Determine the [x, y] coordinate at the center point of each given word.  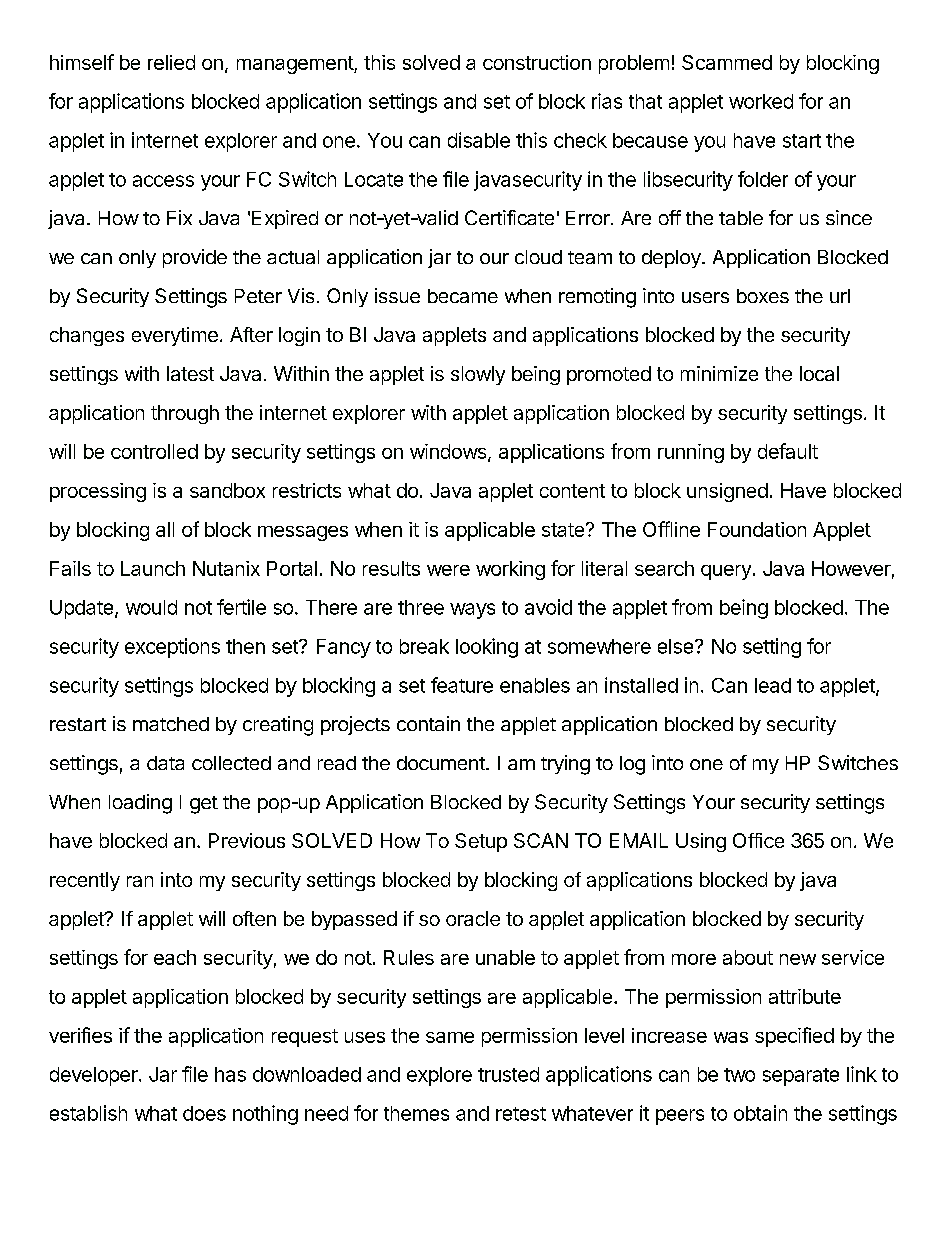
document [442, 763]
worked [761, 101]
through [185, 414]
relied [171, 62]
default [788, 451]
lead [773, 685]
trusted [508, 1074]
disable [479, 140]
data [165, 763]
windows [449, 453]
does [204, 1113]
